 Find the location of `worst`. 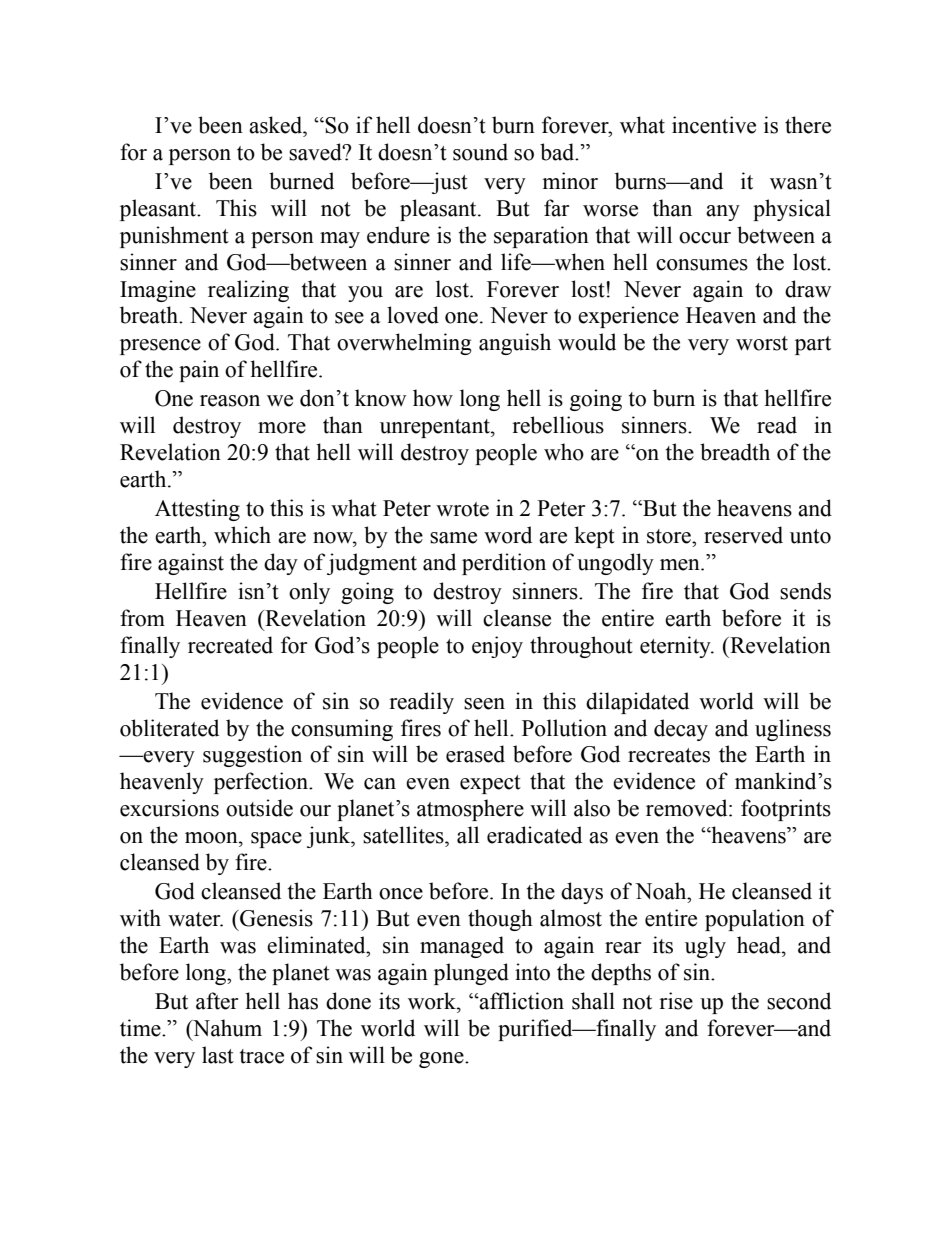

worst is located at coordinates (762, 343).
